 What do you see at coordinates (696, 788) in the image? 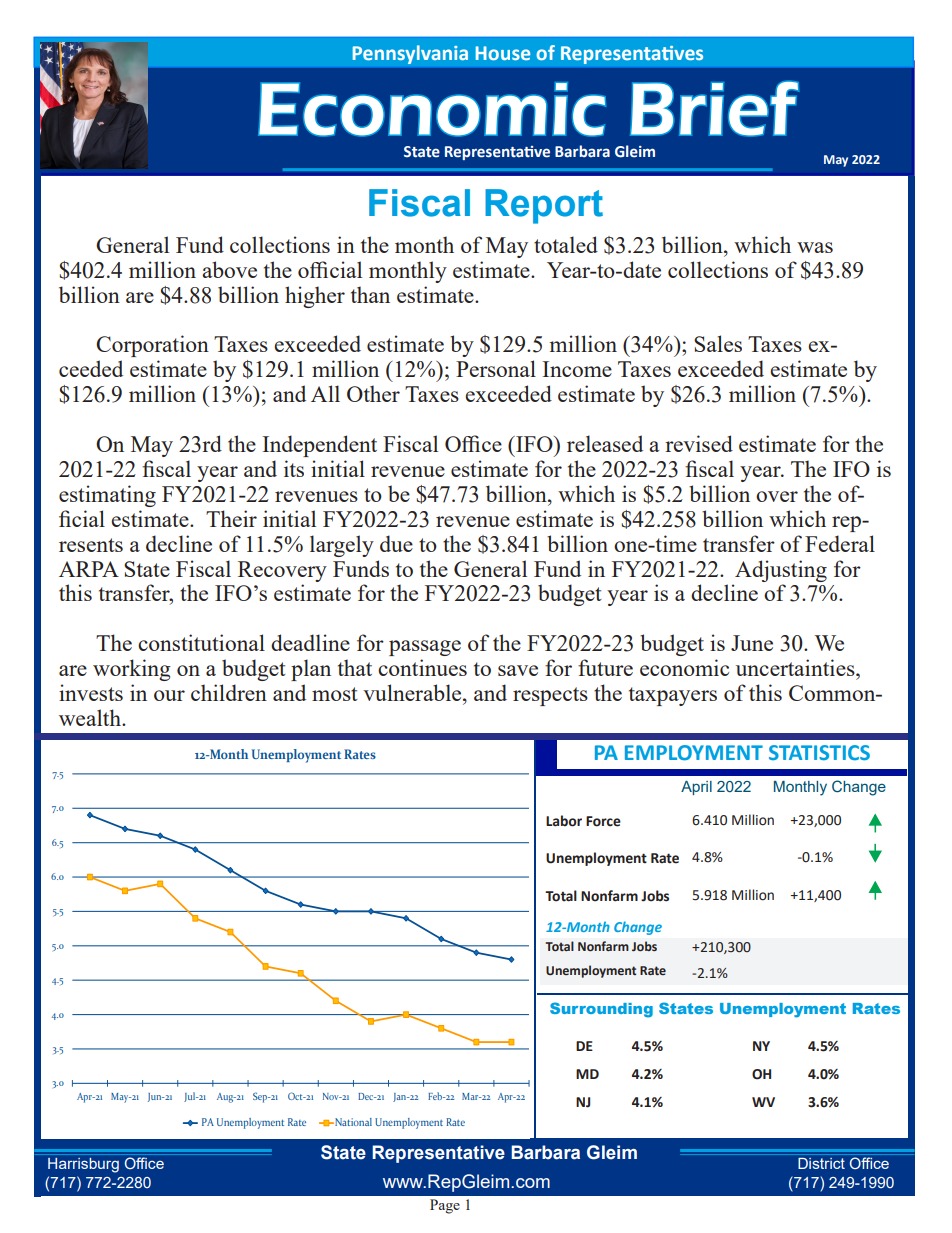
I see `April` at bounding box center [696, 788].
